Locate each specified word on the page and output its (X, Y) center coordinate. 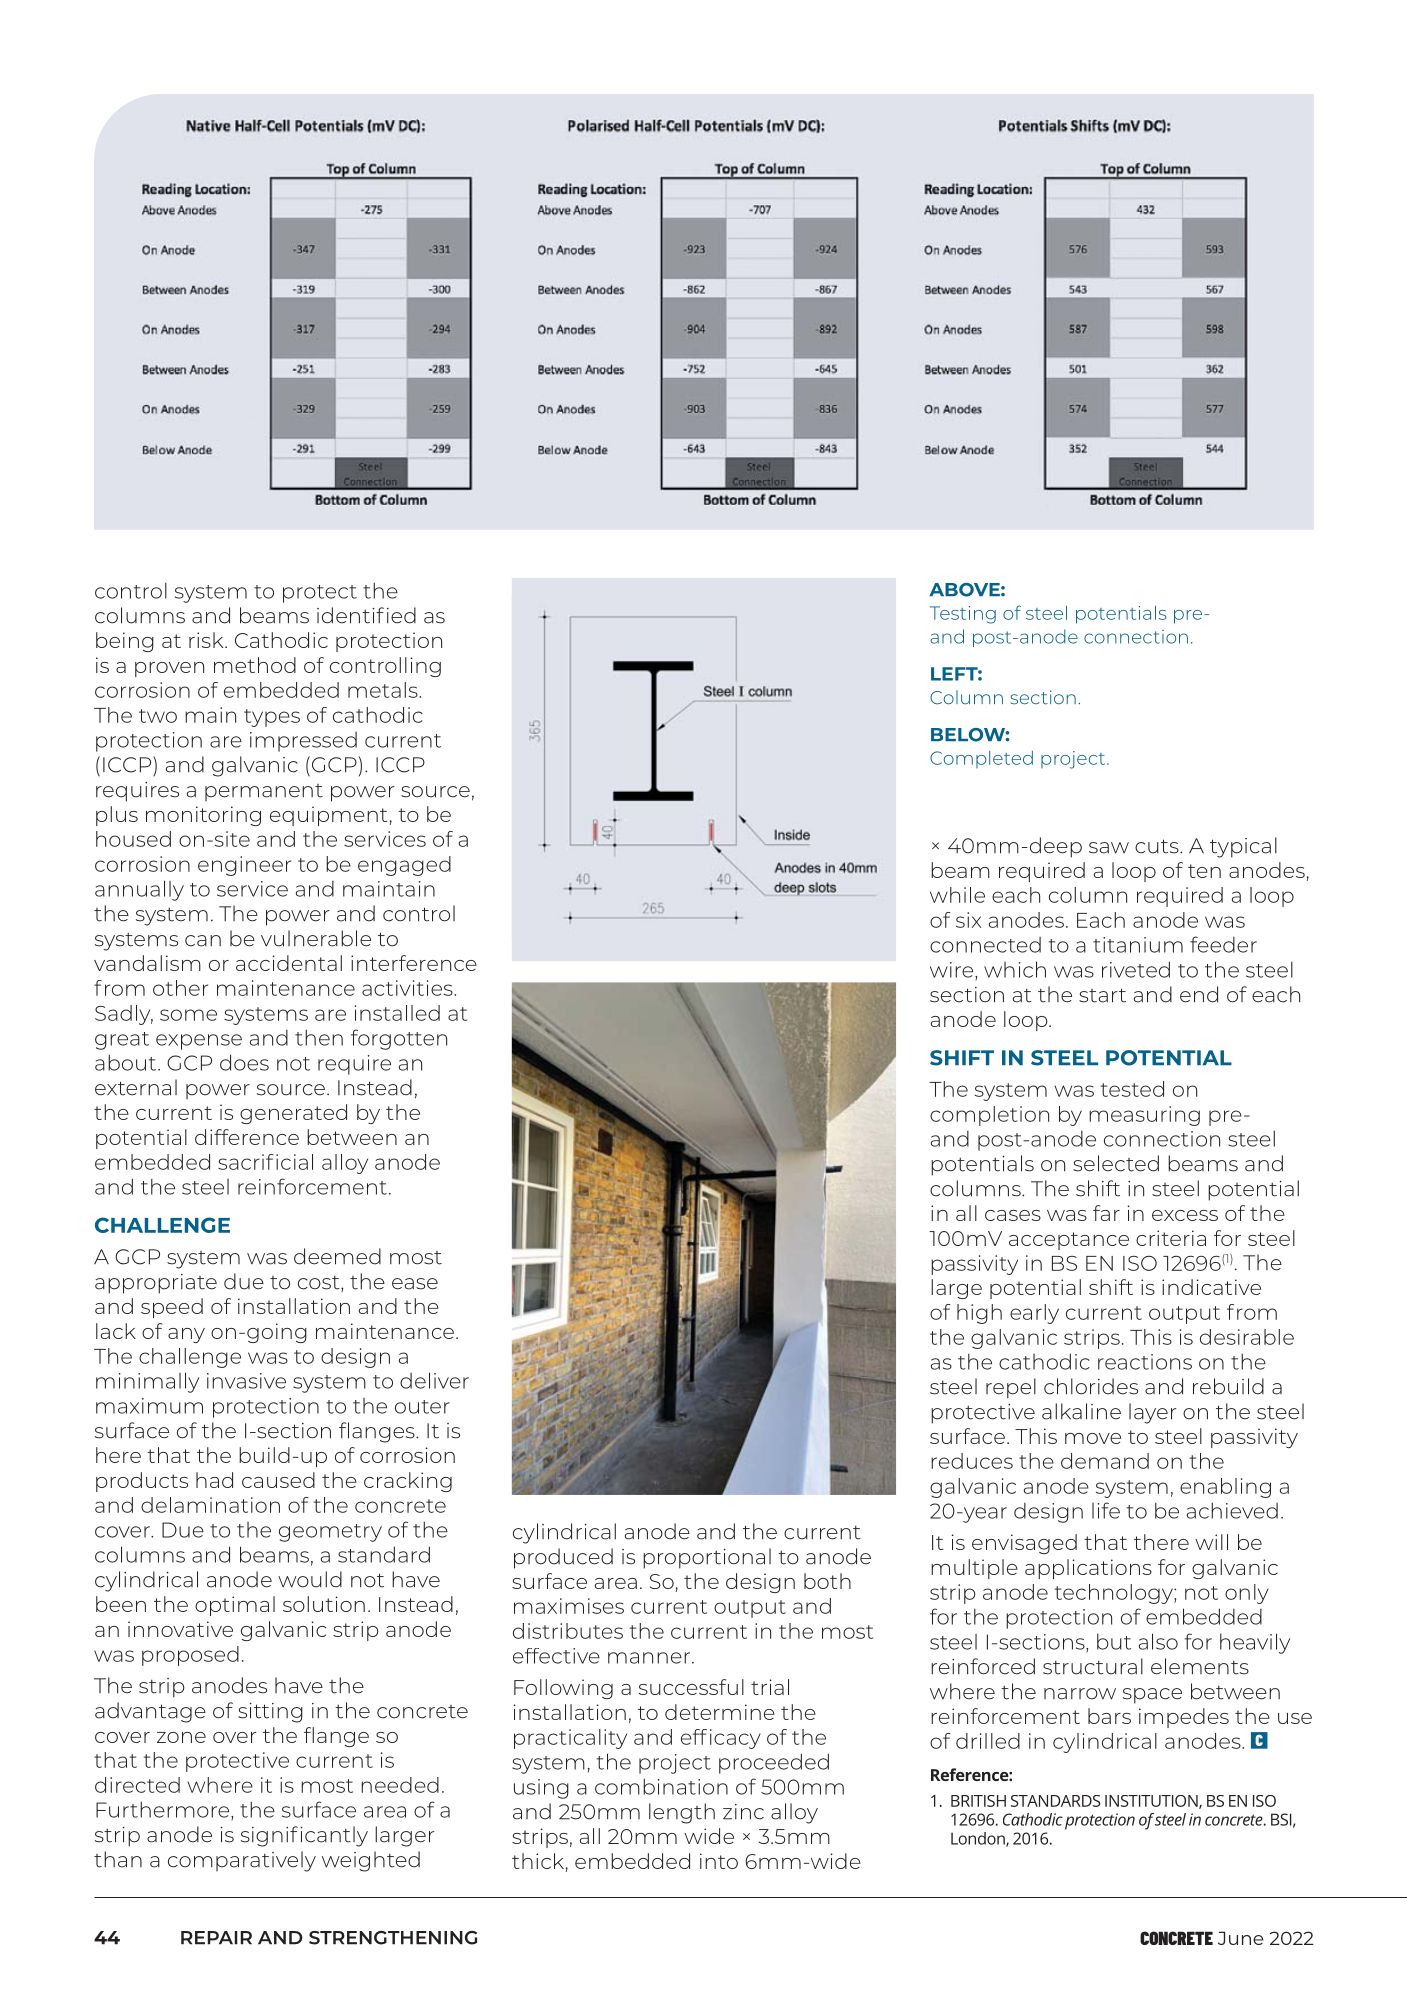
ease (415, 1284)
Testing (963, 615)
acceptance (1069, 1241)
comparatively (242, 1861)
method (255, 665)
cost (320, 1283)
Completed (981, 759)
